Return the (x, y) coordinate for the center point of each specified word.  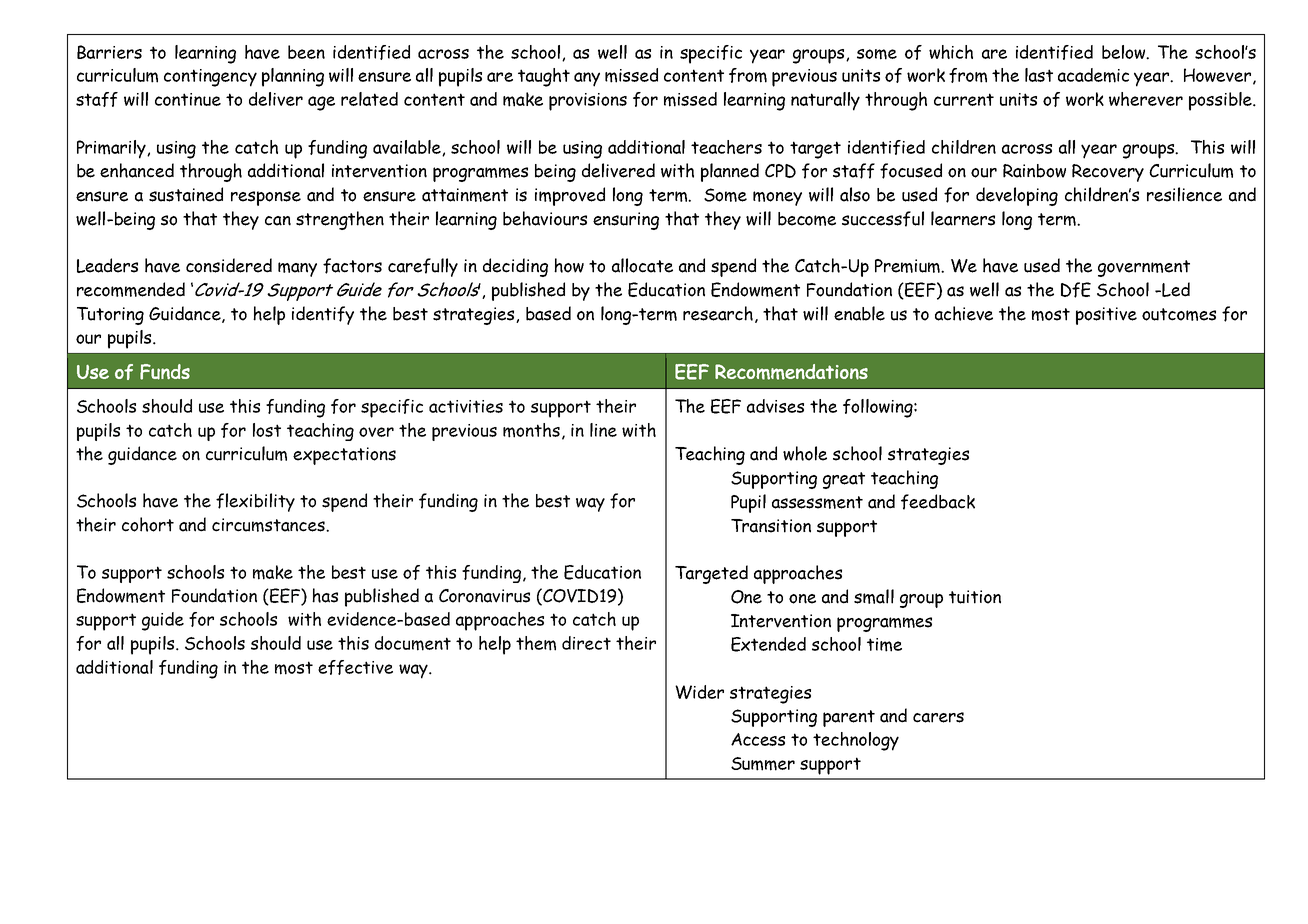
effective (355, 667)
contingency (210, 78)
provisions (588, 102)
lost (267, 430)
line (603, 430)
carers (938, 717)
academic (1093, 75)
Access (758, 739)
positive (1106, 316)
